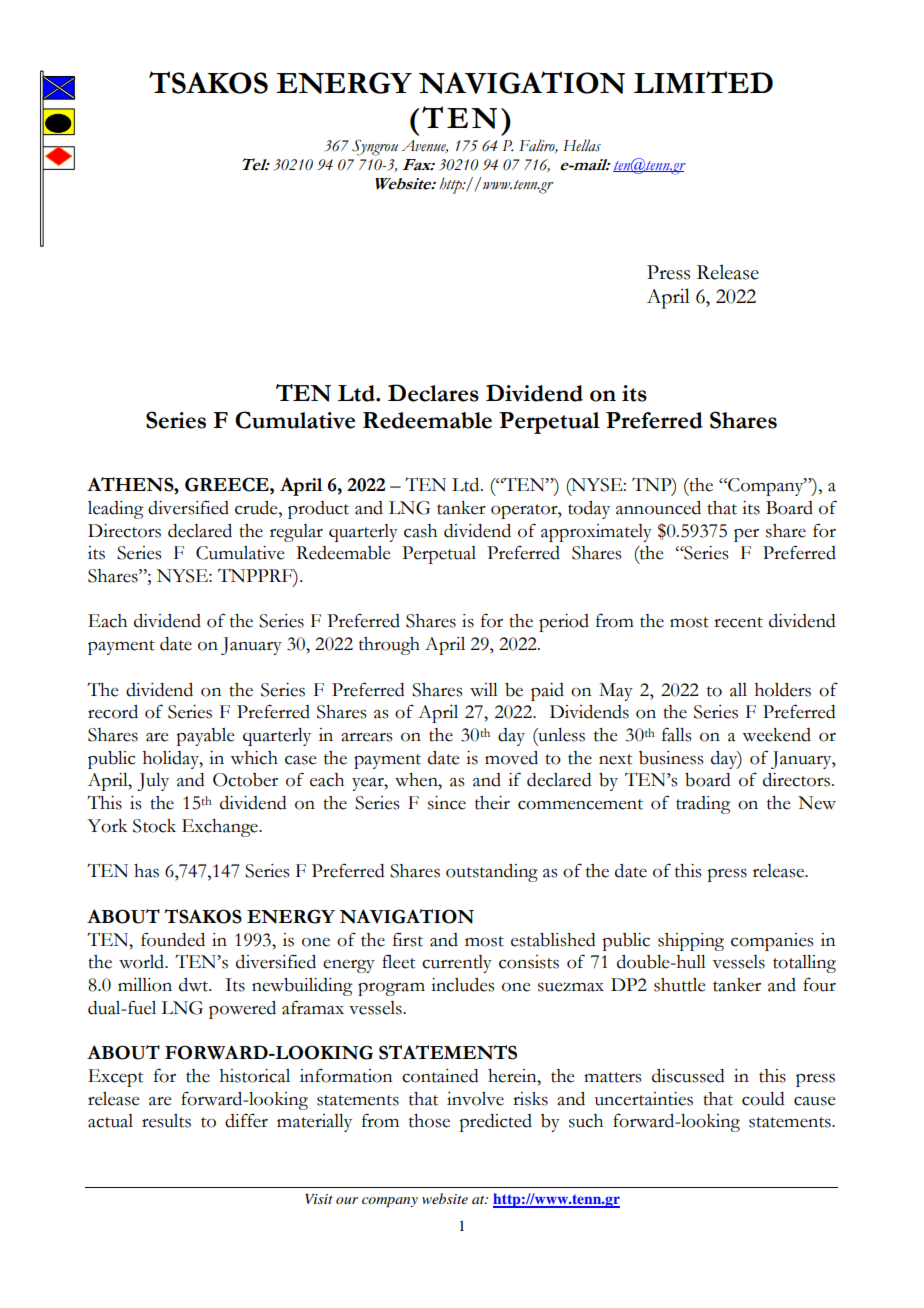 The width and height of the screenshot is (924, 1308). Describe the element at coordinates (703, 805) in the screenshot. I see `trading` at that location.
